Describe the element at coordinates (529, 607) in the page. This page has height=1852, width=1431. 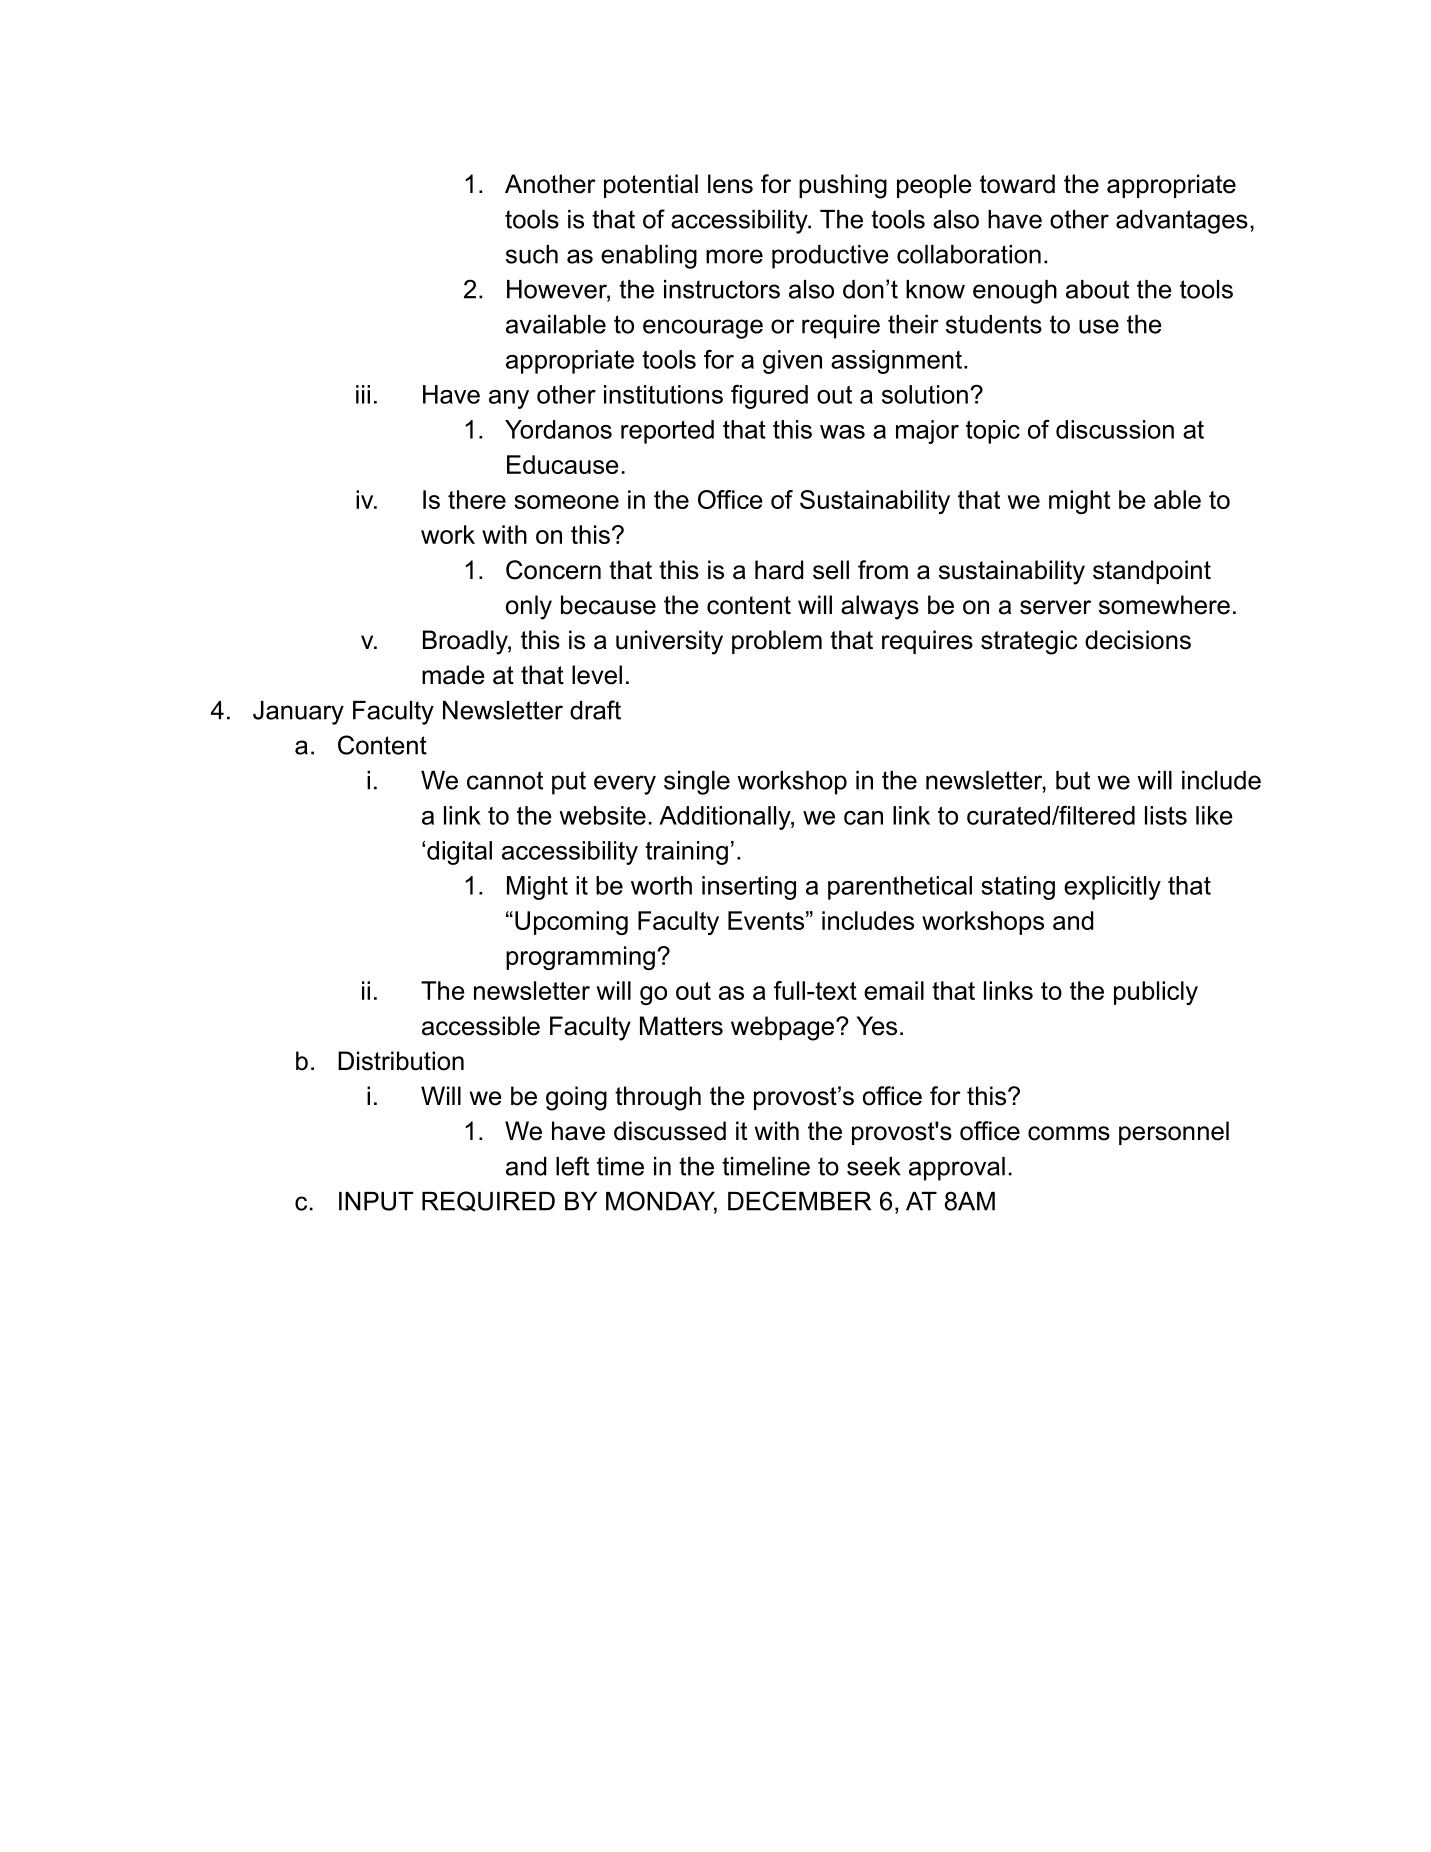
I see `only` at that location.
